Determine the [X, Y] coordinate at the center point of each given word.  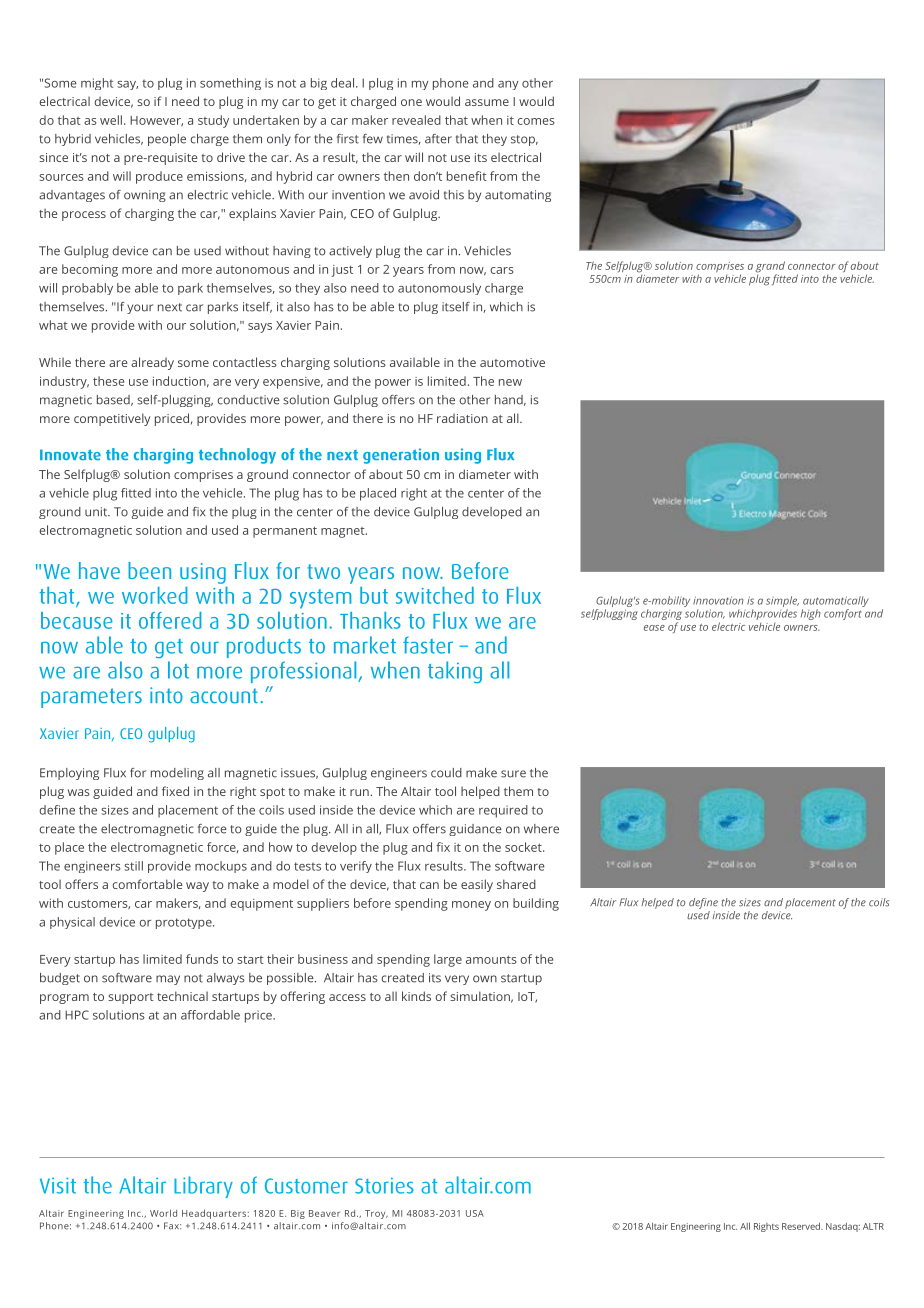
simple [782, 603]
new [510, 382]
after [438, 139]
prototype [185, 923]
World [163, 1213]
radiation [462, 418]
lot [178, 670]
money [471, 906]
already [152, 363]
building [536, 904]
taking [455, 672]
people [167, 140]
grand [770, 268]
